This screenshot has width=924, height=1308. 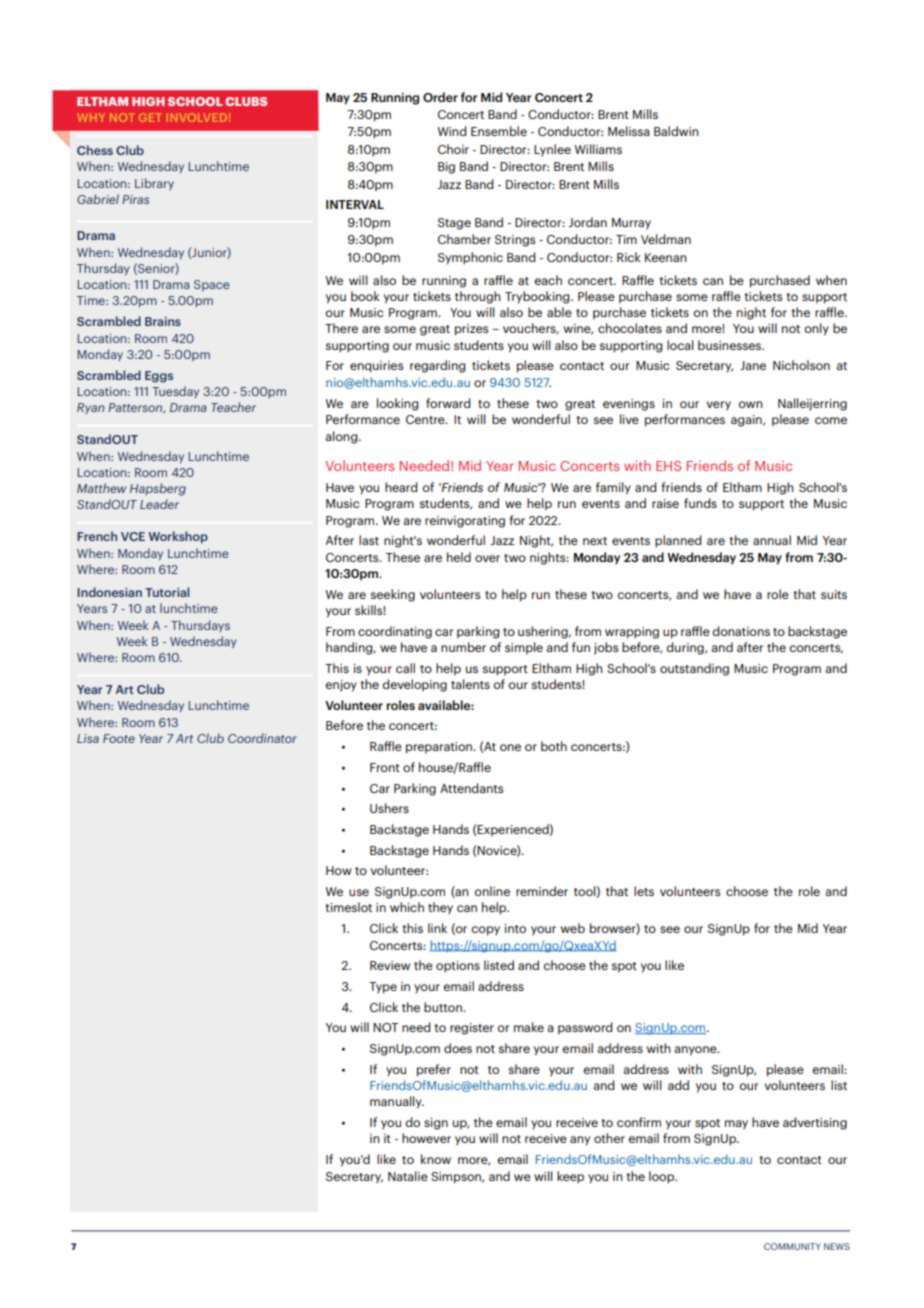 What do you see at coordinates (383, 988) in the screenshot?
I see `Type` at bounding box center [383, 988].
